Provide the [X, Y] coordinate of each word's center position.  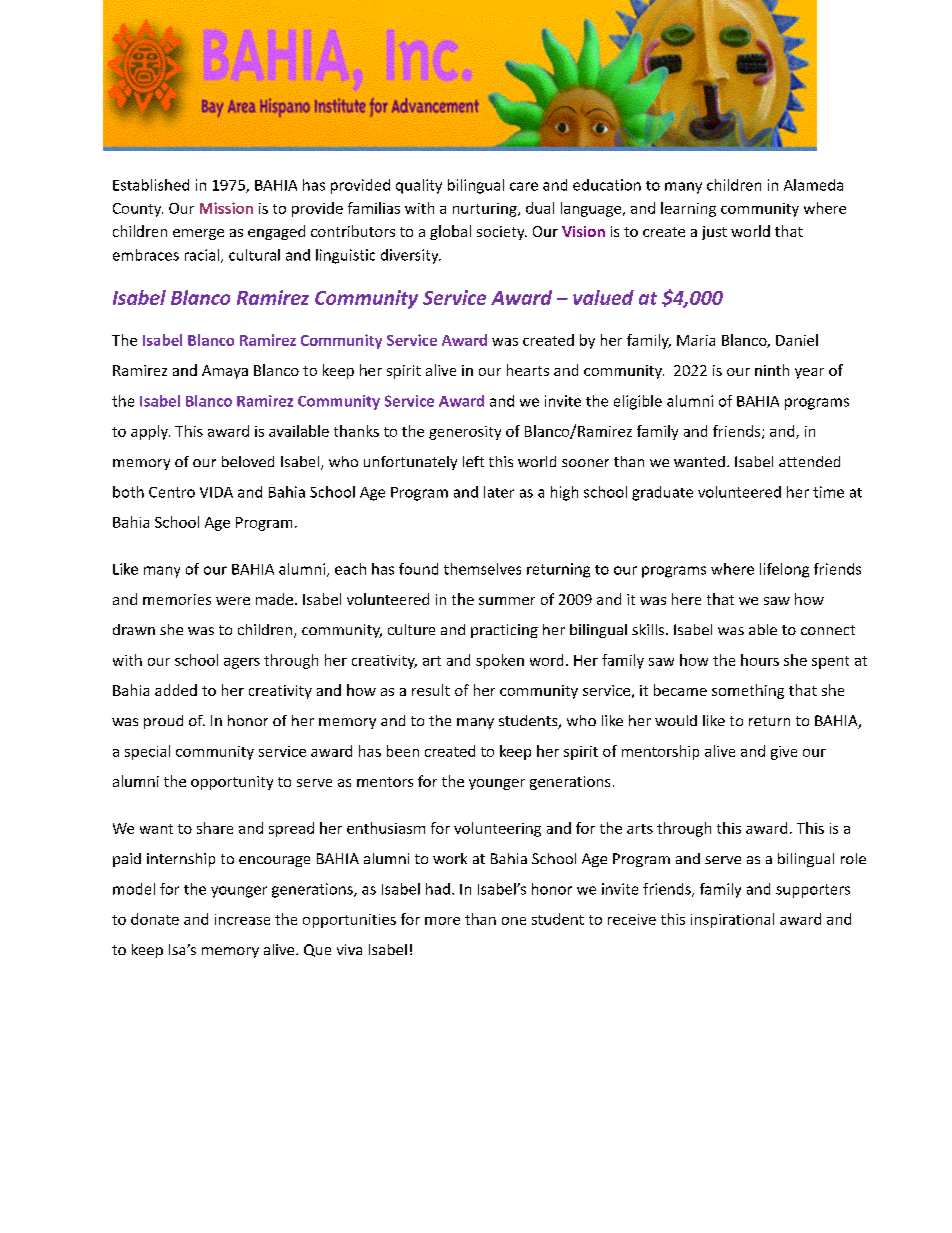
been [403, 751]
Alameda [813, 185]
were [233, 601]
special [147, 752]
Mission [226, 208]
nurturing [486, 210]
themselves [482, 569]
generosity [465, 433]
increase [242, 919]
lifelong [784, 570]
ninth [772, 370]
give [784, 753]
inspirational [732, 920]
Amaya [225, 372]
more [442, 921]
